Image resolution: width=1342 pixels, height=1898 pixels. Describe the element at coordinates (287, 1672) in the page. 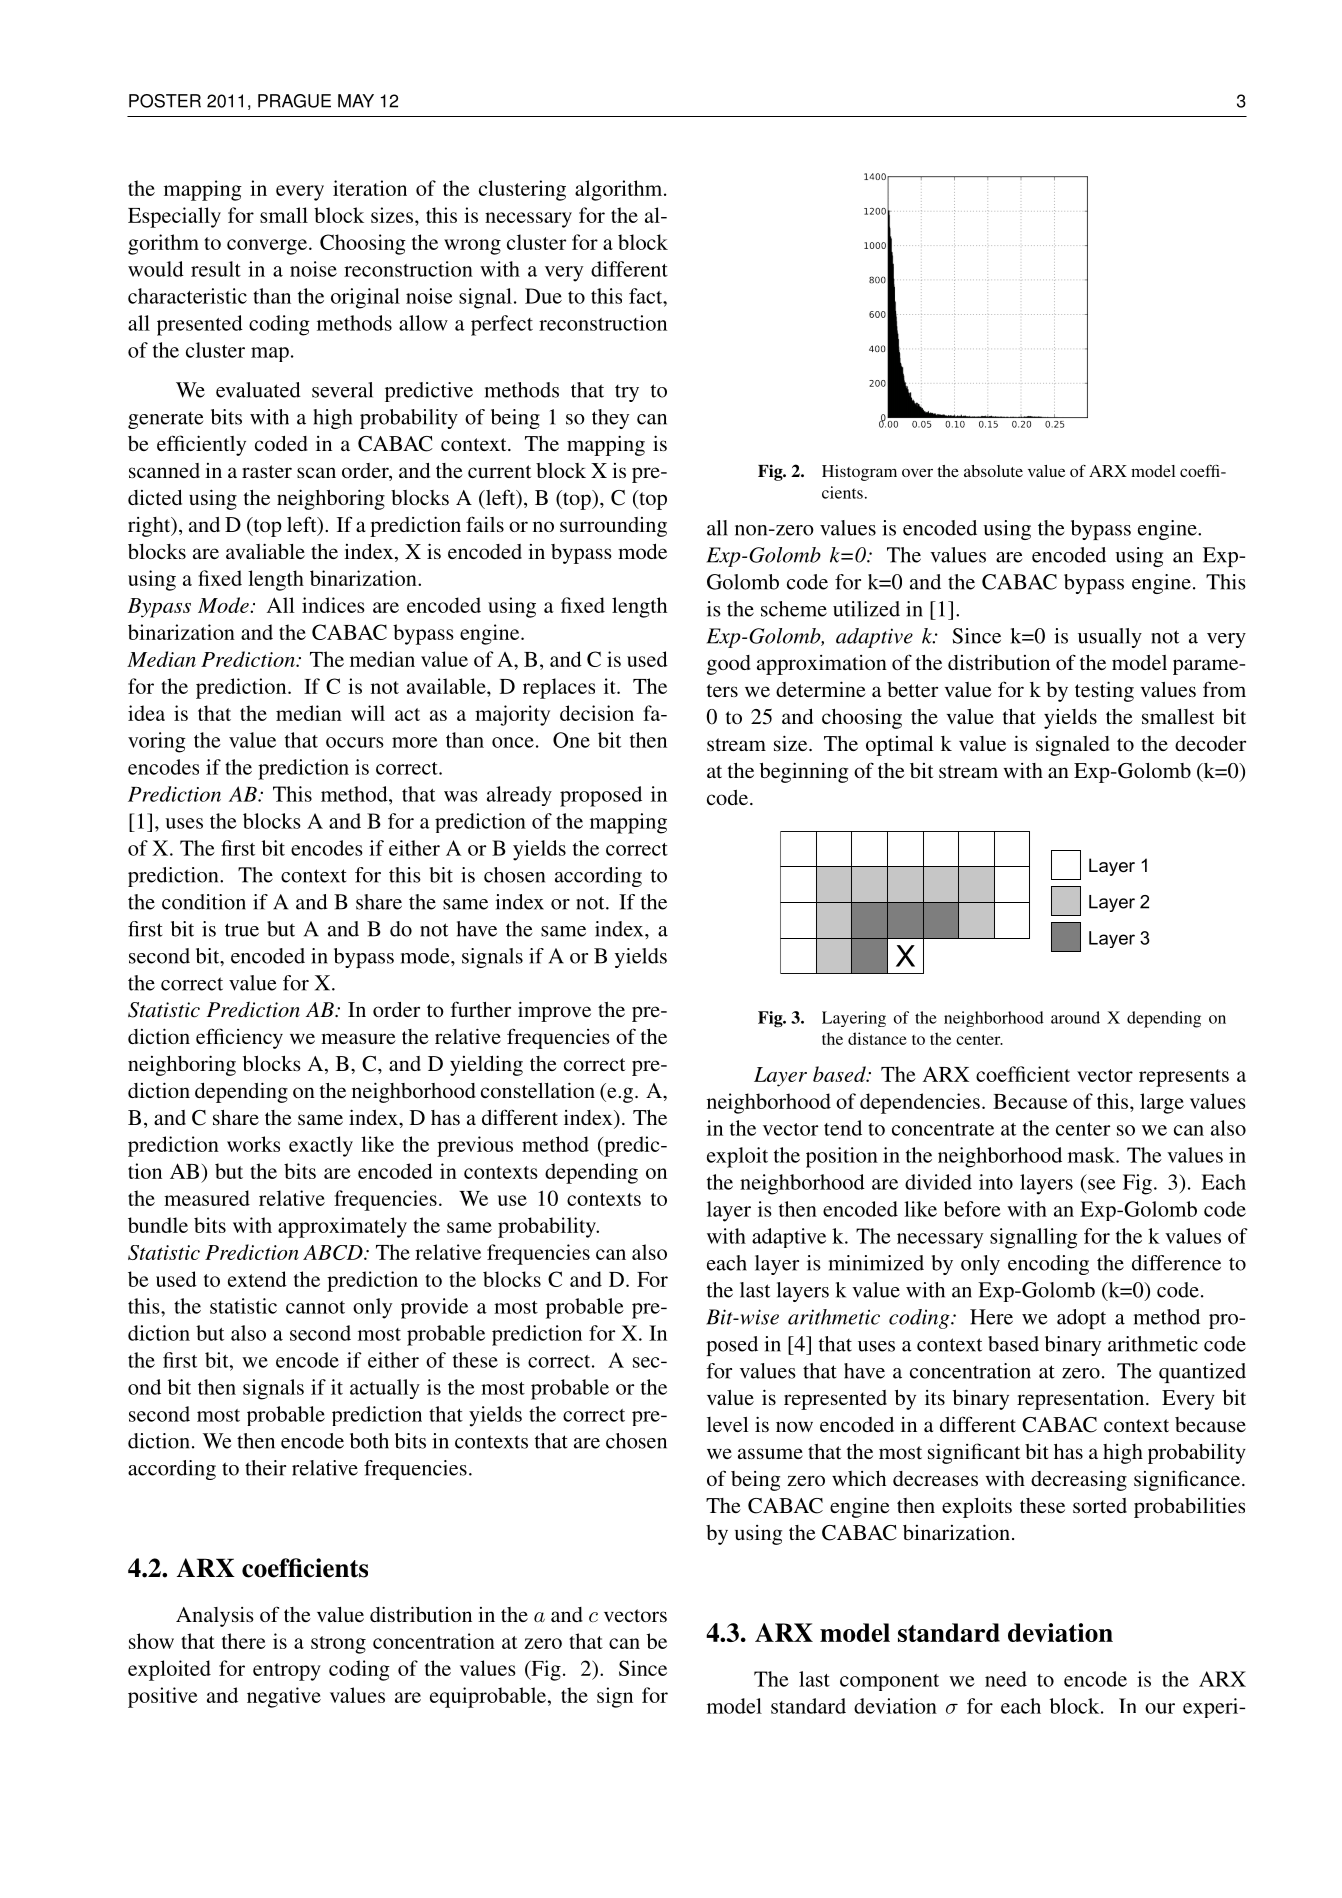

I see `entropy` at that location.
